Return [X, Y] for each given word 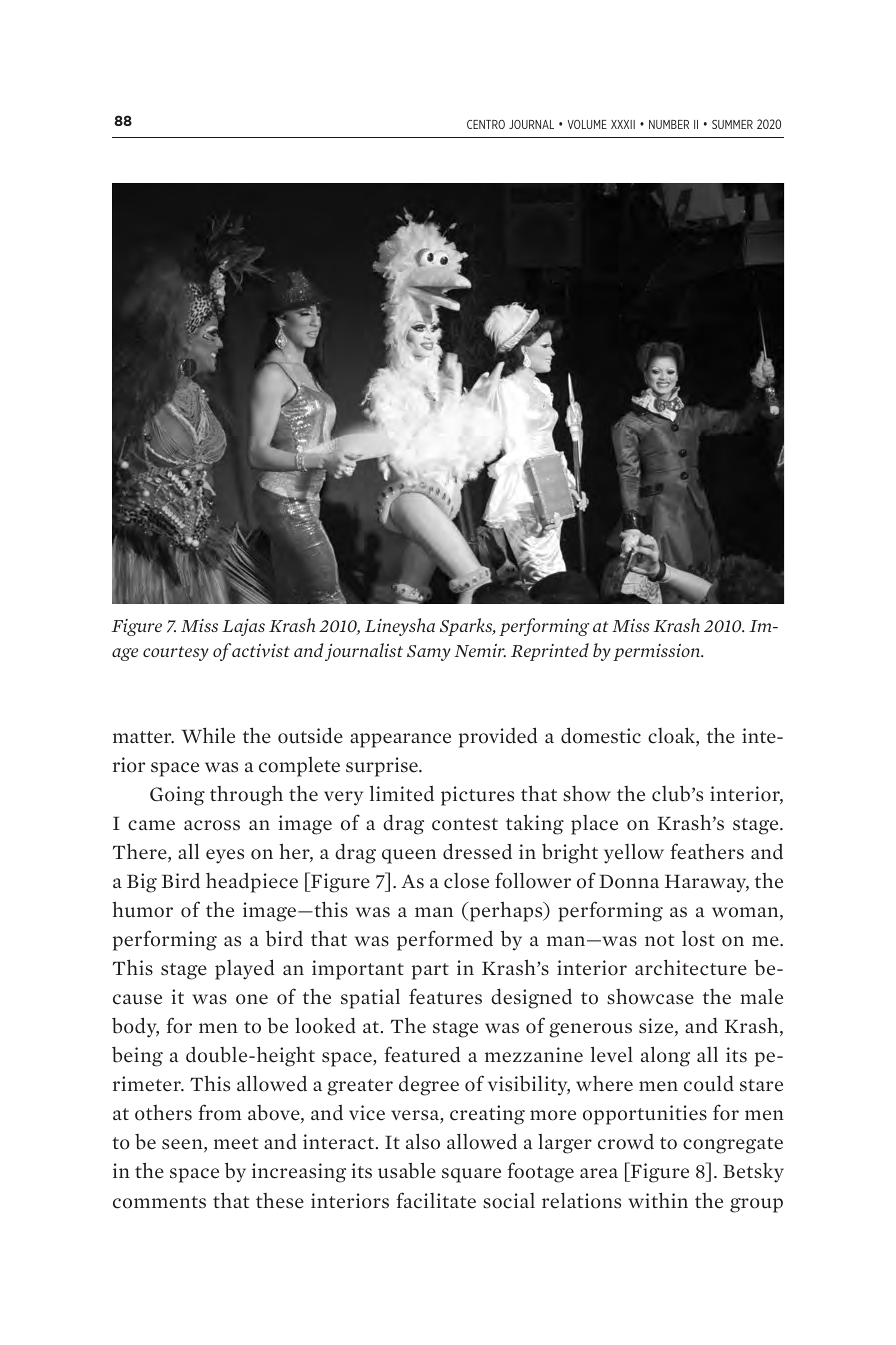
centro [486, 124]
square [471, 1175]
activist [261, 650]
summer [732, 124]
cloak [672, 736]
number [669, 124]
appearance [400, 740]
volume [587, 124]
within [658, 1200]
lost [698, 939]
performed [445, 940]
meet [236, 1143]
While [208, 735]
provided [498, 737]
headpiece [252, 883]
